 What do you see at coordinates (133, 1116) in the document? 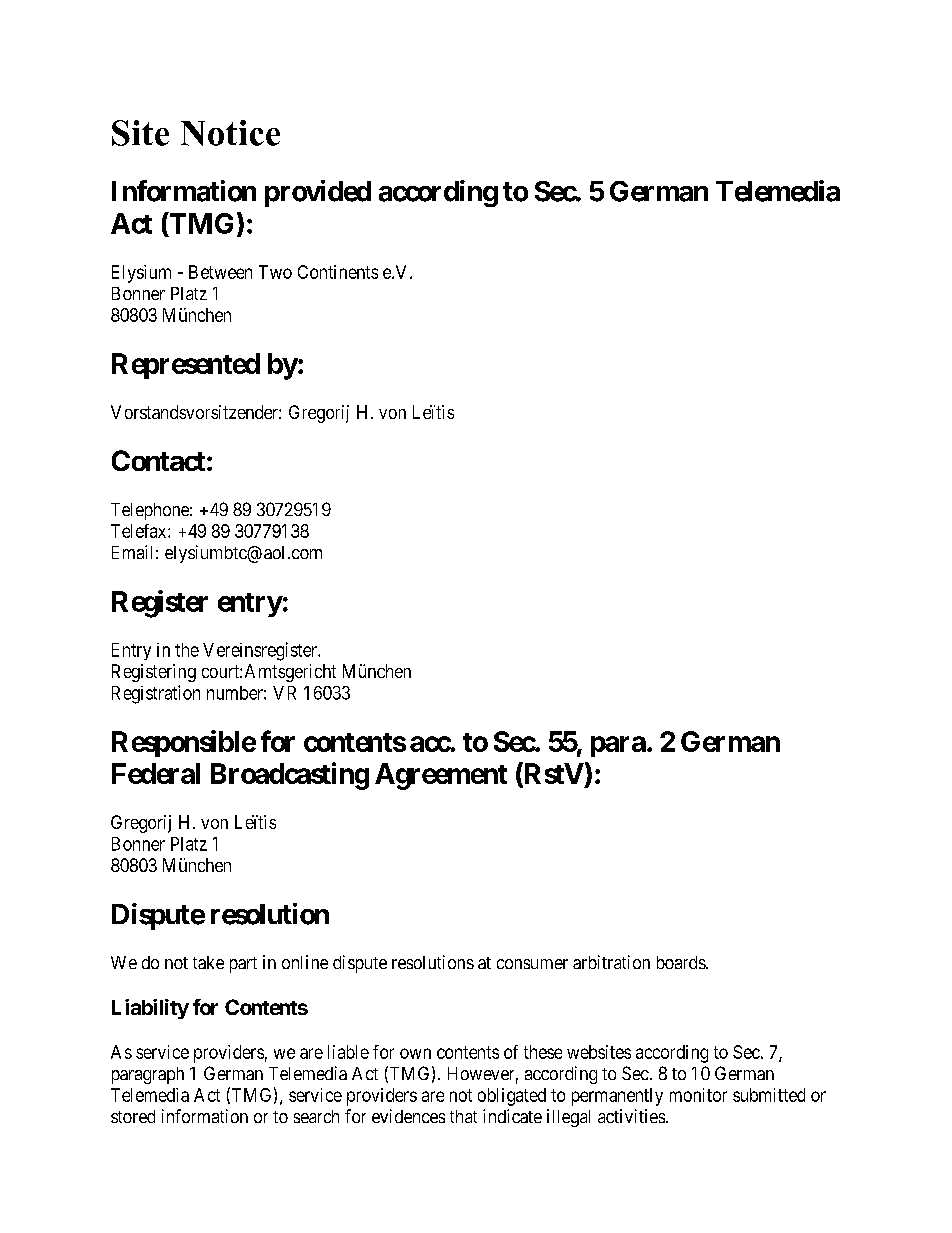
I see `stored` at bounding box center [133, 1116].
